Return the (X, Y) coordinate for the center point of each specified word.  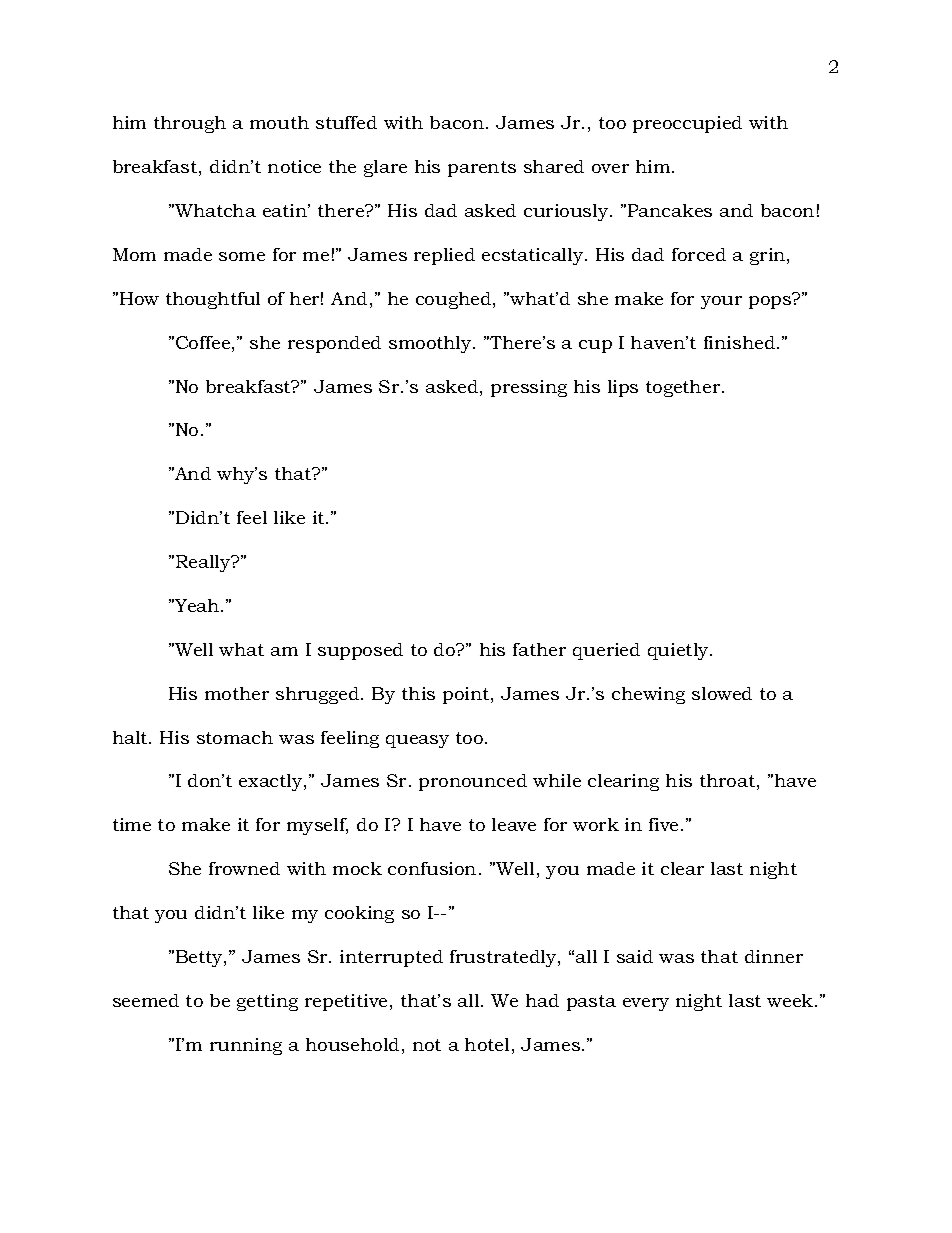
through (190, 124)
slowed (722, 693)
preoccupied (687, 124)
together (684, 388)
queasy (417, 741)
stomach (235, 737)
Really (204, 563)
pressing (529, 388)
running (246, 1046)
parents (482, 169)
